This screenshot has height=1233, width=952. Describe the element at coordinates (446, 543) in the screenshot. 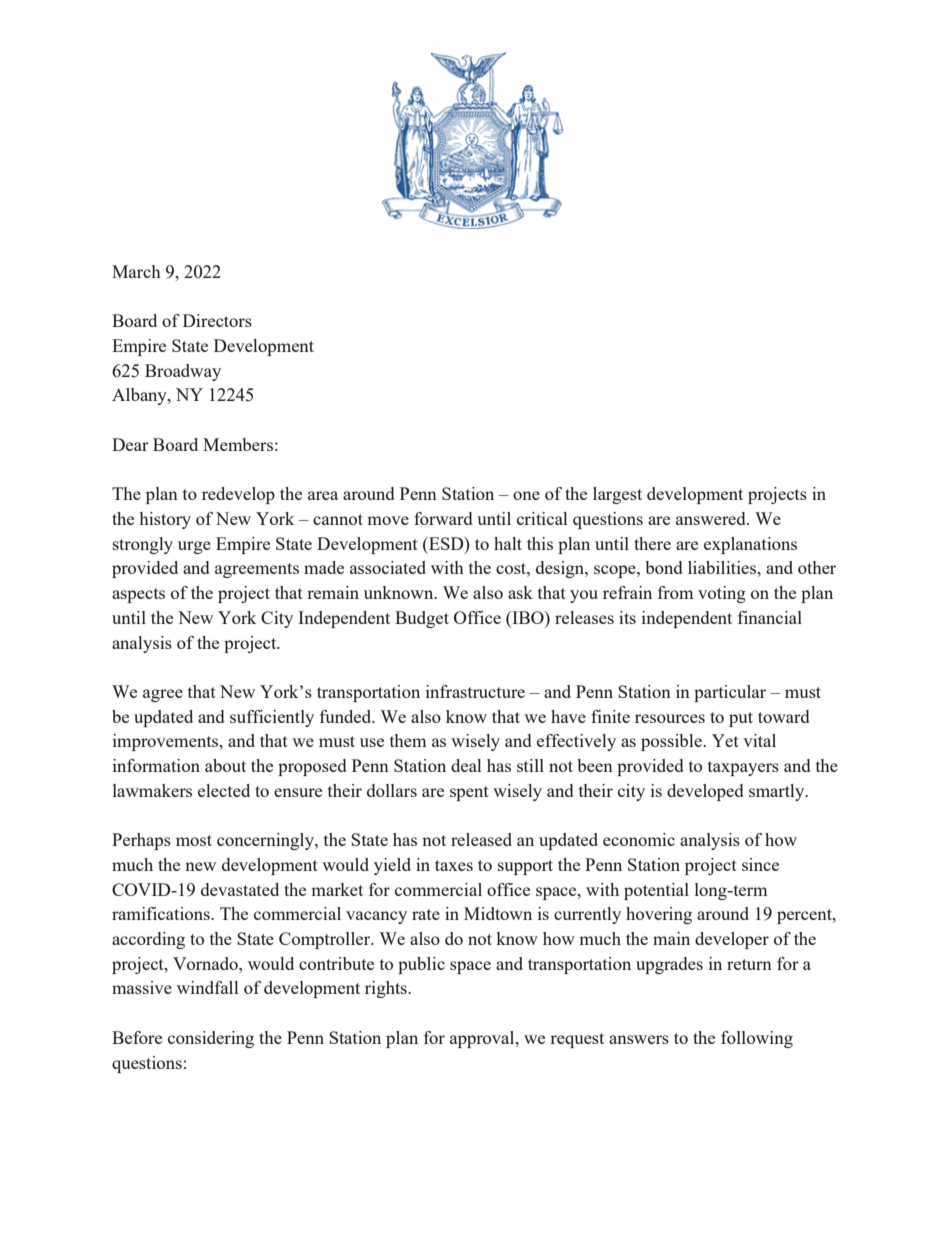

I see `ESD` at that location.
